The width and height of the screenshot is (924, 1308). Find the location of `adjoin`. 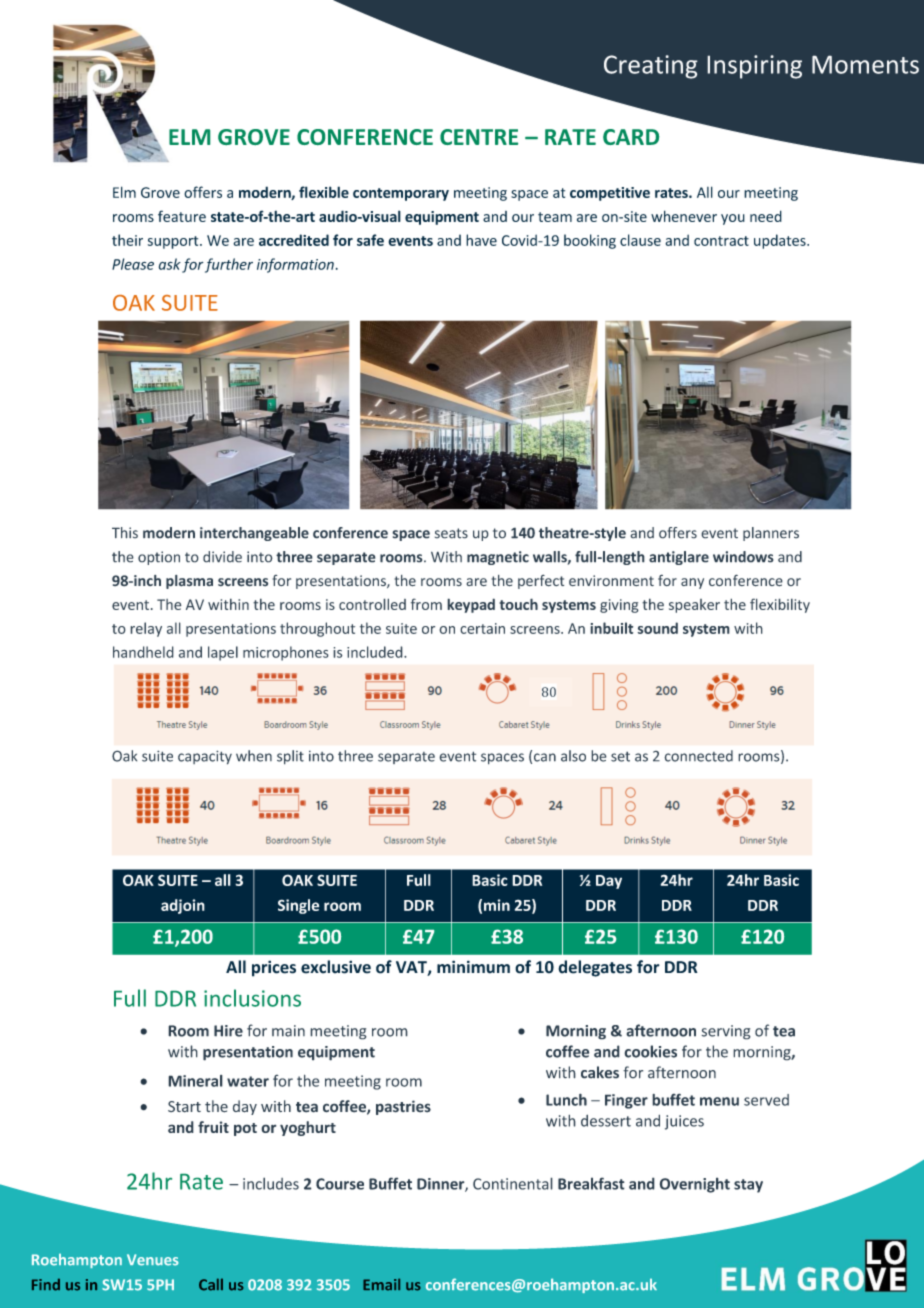

adjoin is located at coordinates (183, 906).
